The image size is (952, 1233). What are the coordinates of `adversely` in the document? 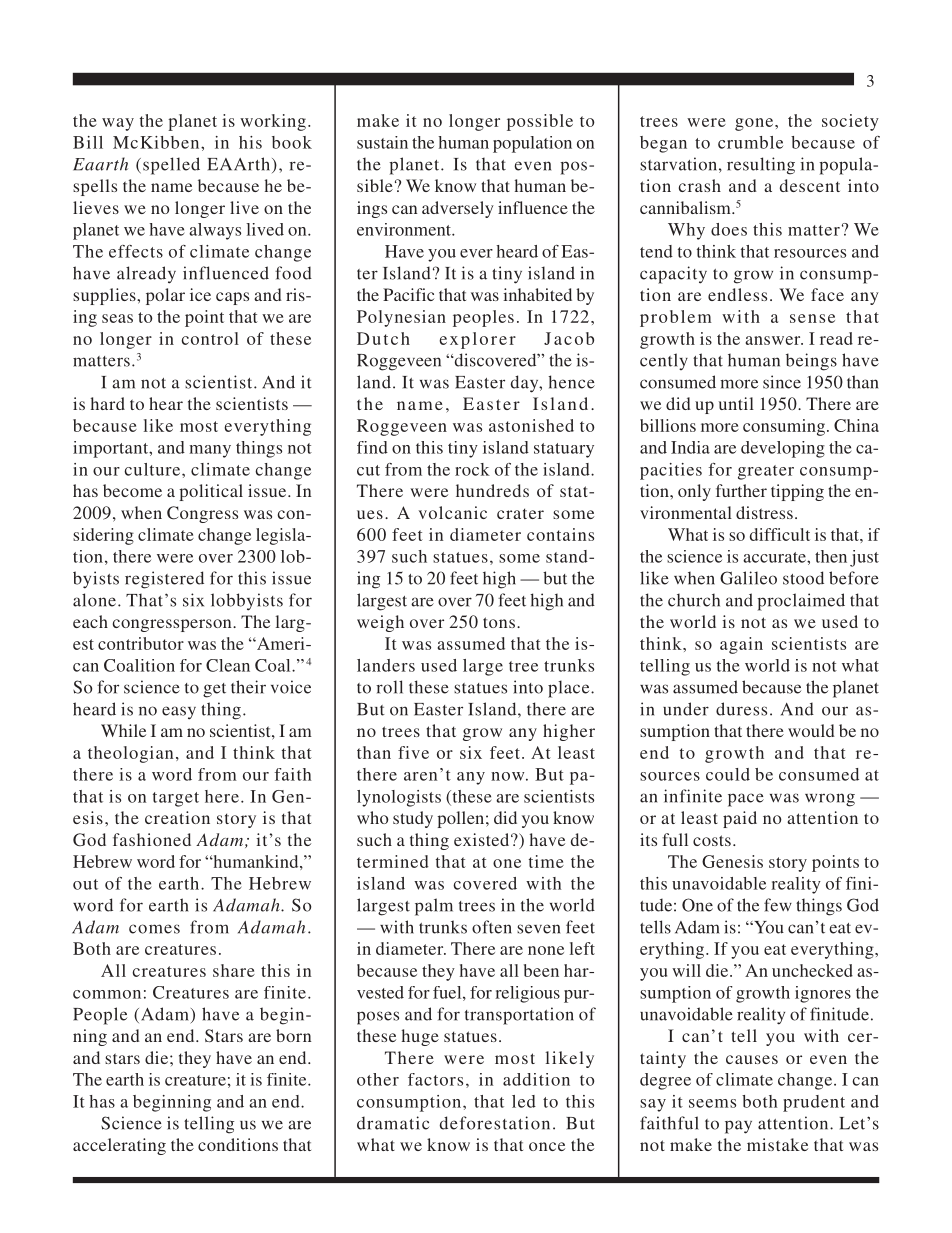 It's located at (458, 209).
